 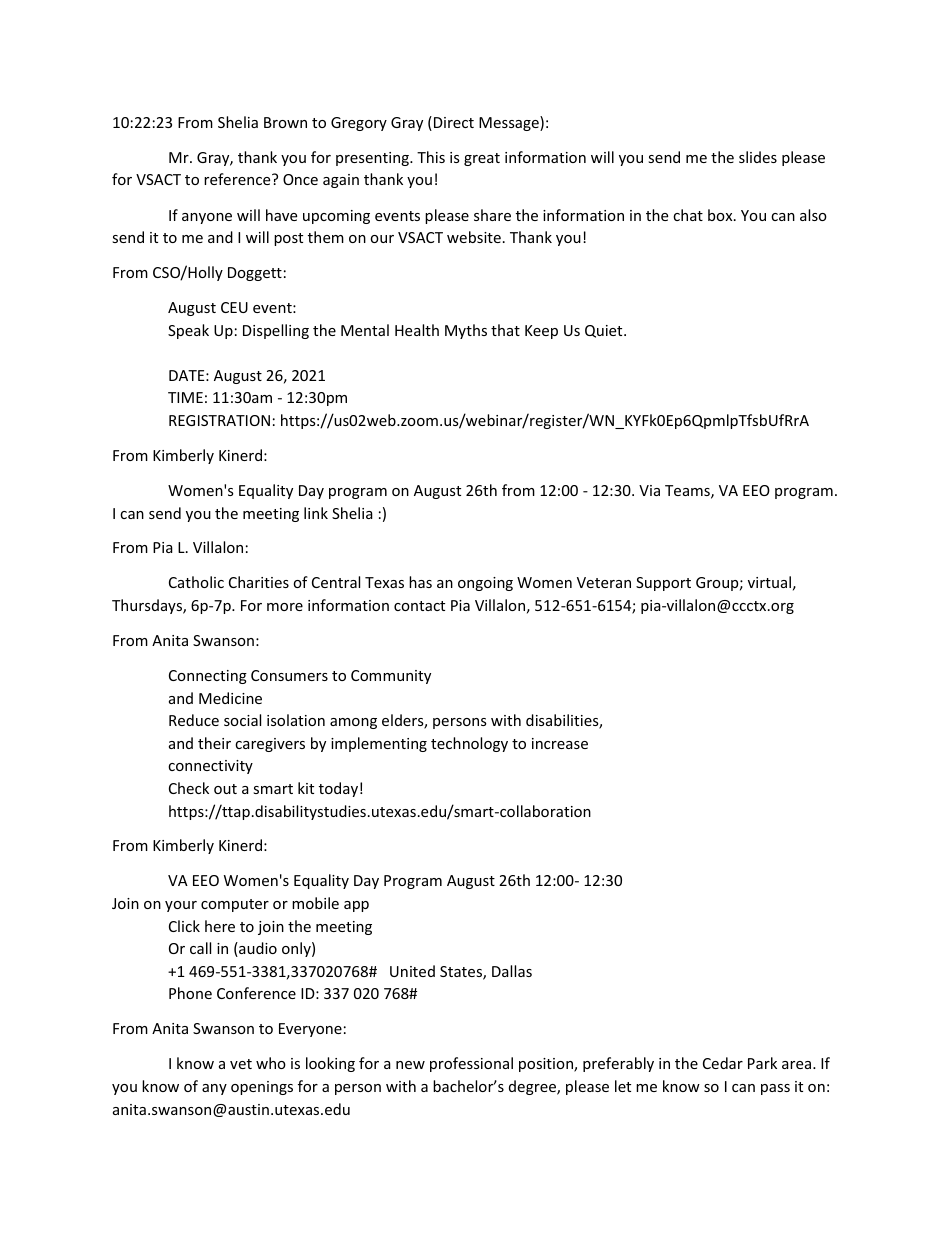 I want to click on virtual, so click(x=769, y=582).
